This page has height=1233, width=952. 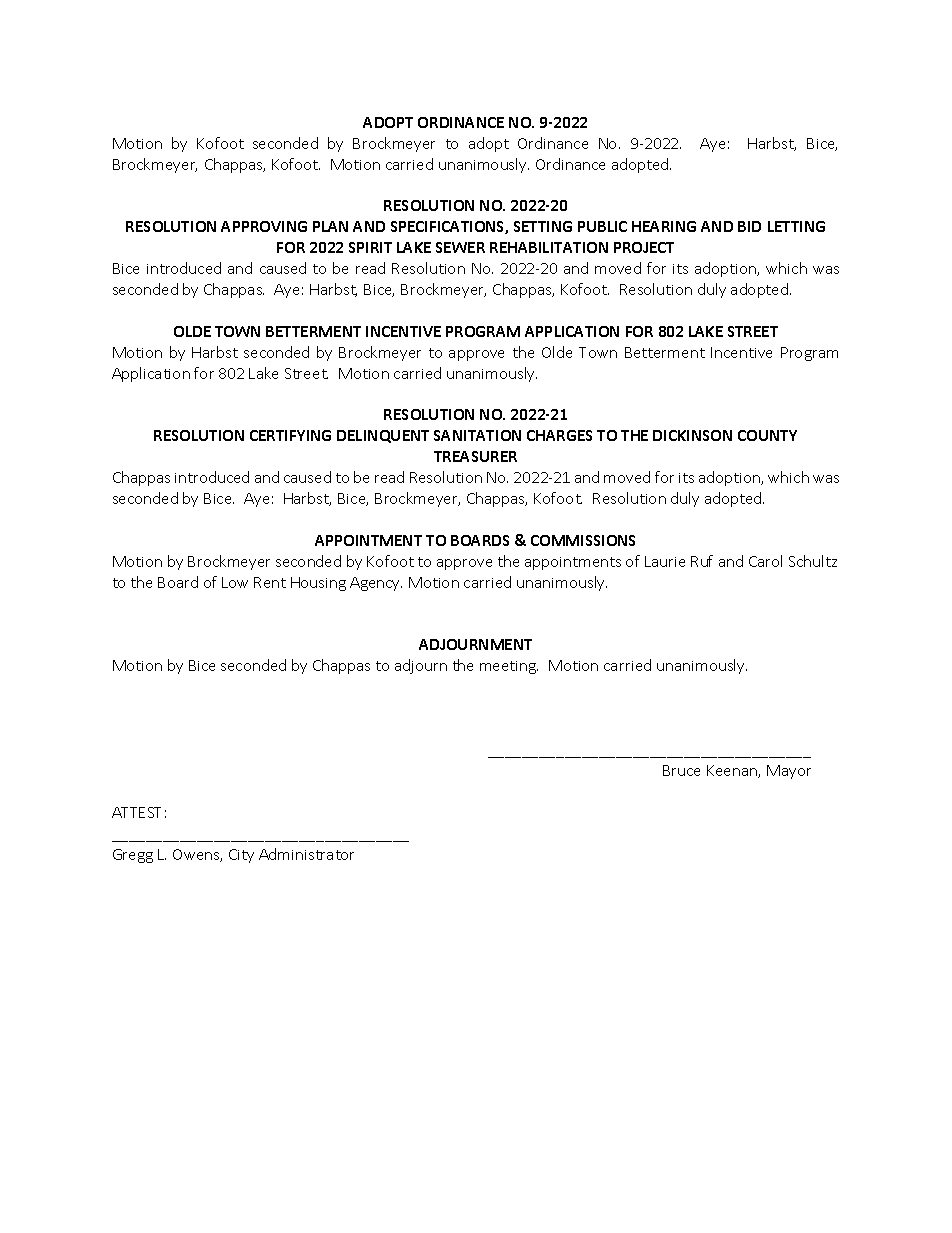 I want to click on Administrator, so click(x=306, y=854).
